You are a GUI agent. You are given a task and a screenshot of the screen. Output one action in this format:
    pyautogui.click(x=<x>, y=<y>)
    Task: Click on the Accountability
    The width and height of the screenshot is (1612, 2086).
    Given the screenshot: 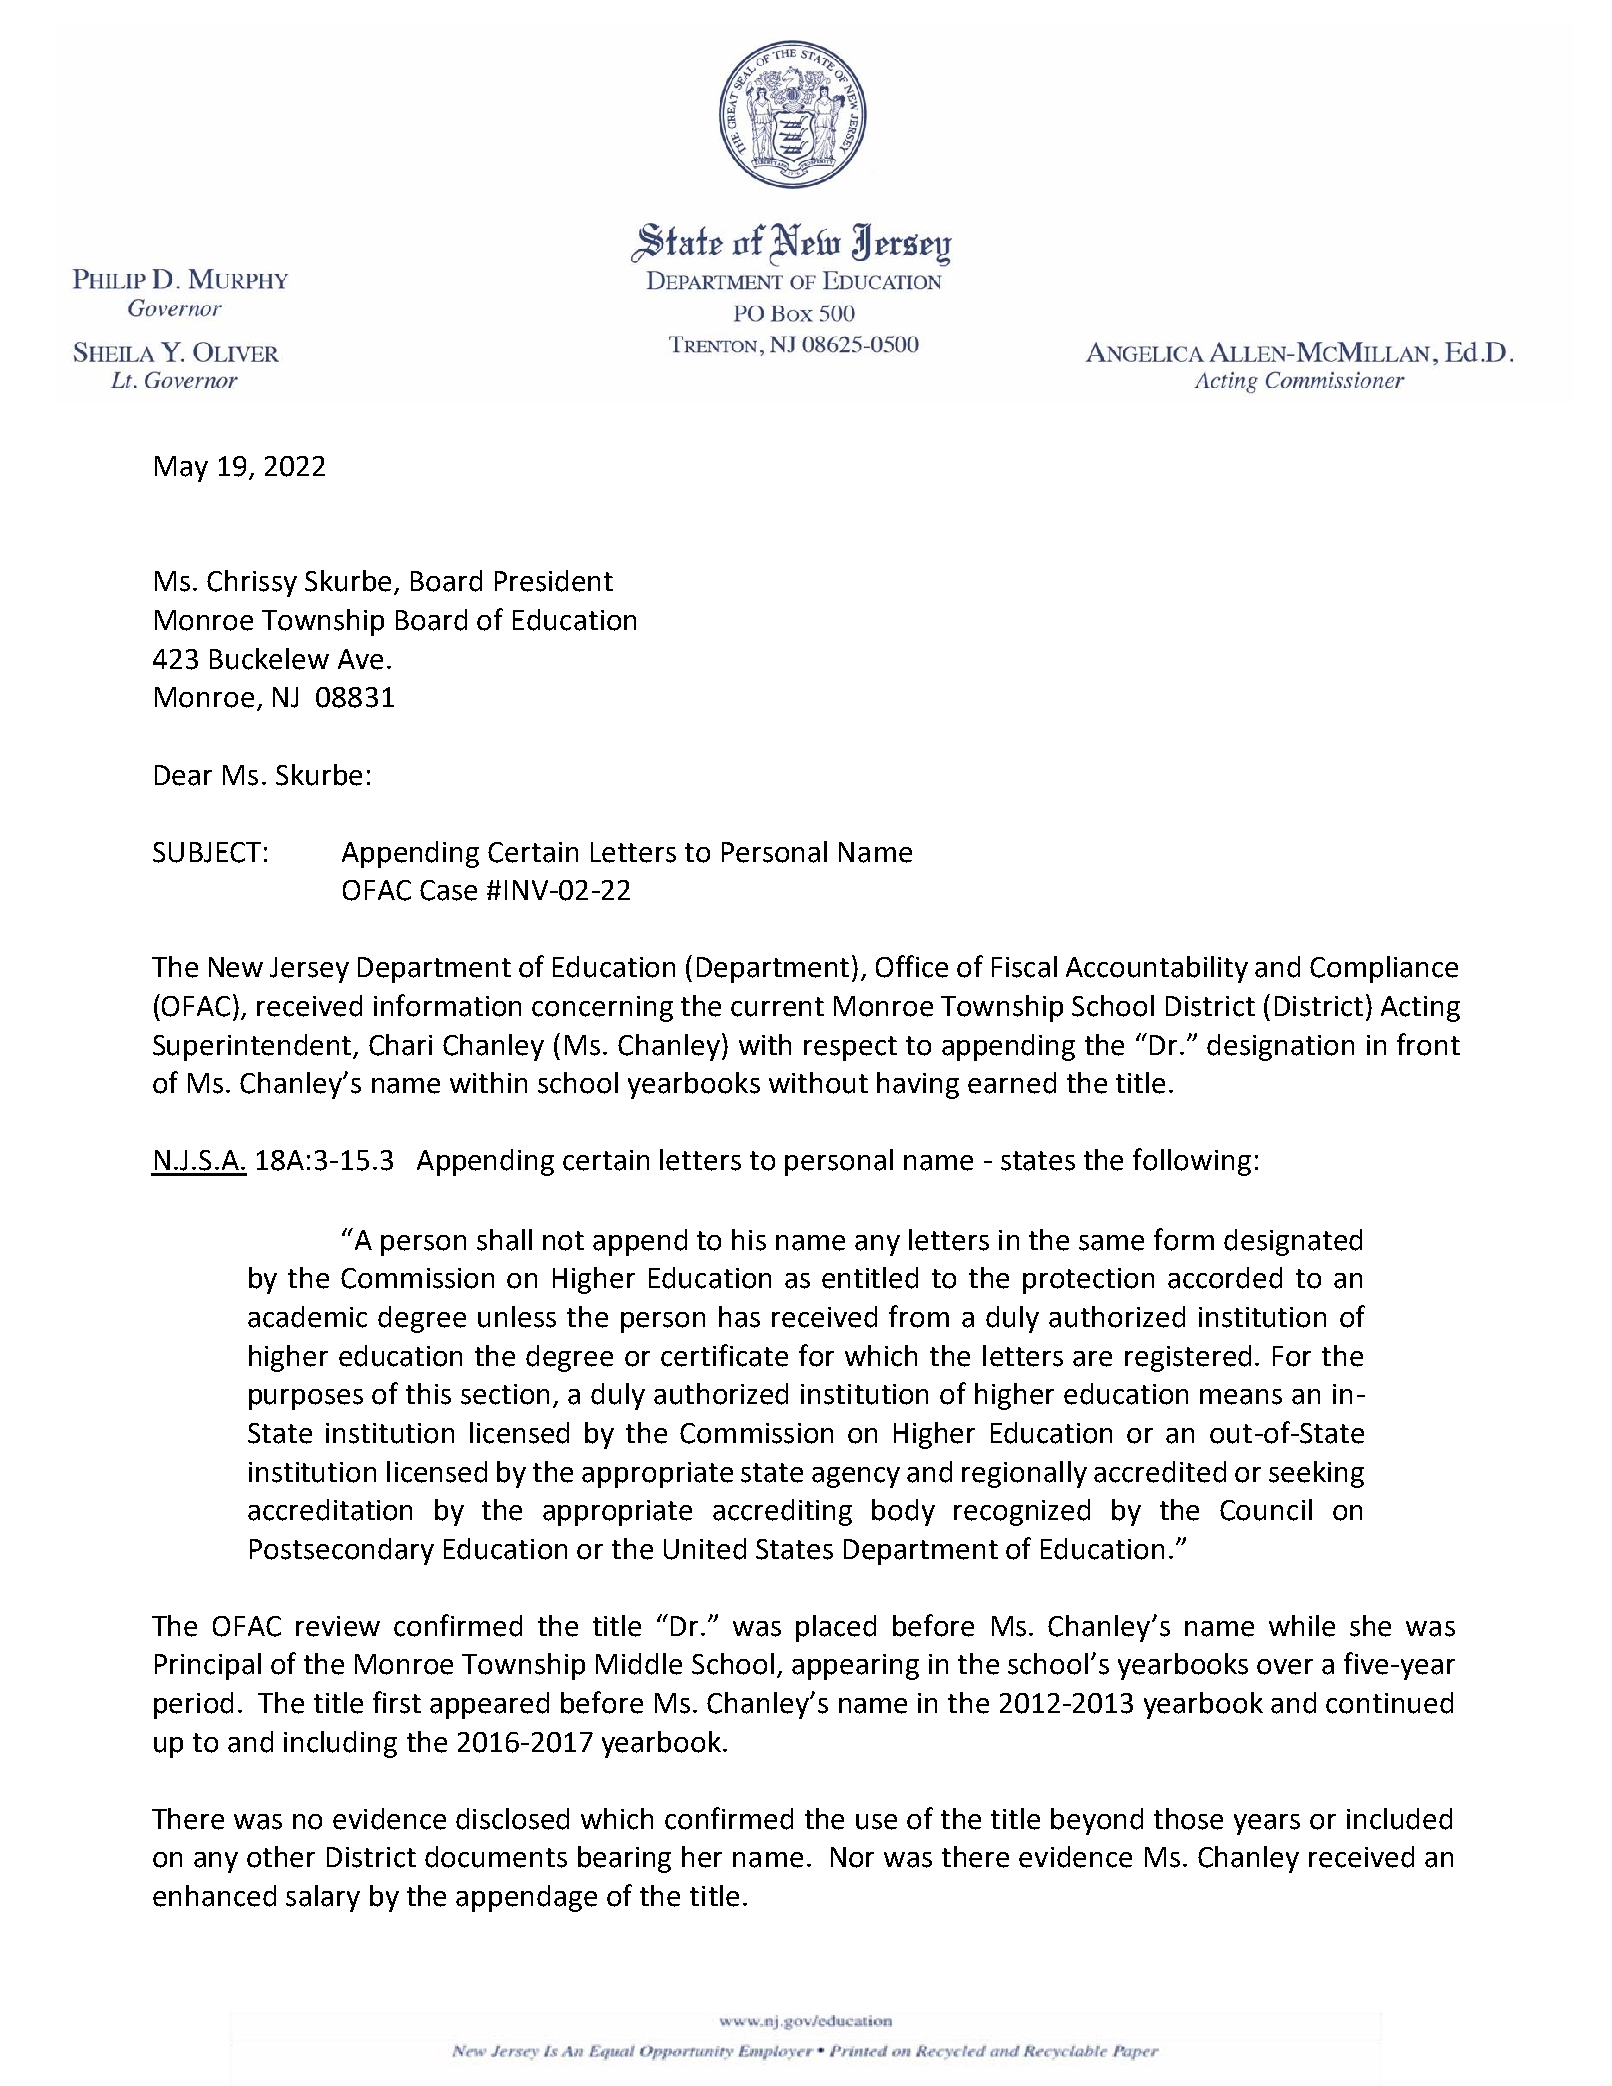 What is the action you would take?
    pyautogui.click(x=1157, y=969)
